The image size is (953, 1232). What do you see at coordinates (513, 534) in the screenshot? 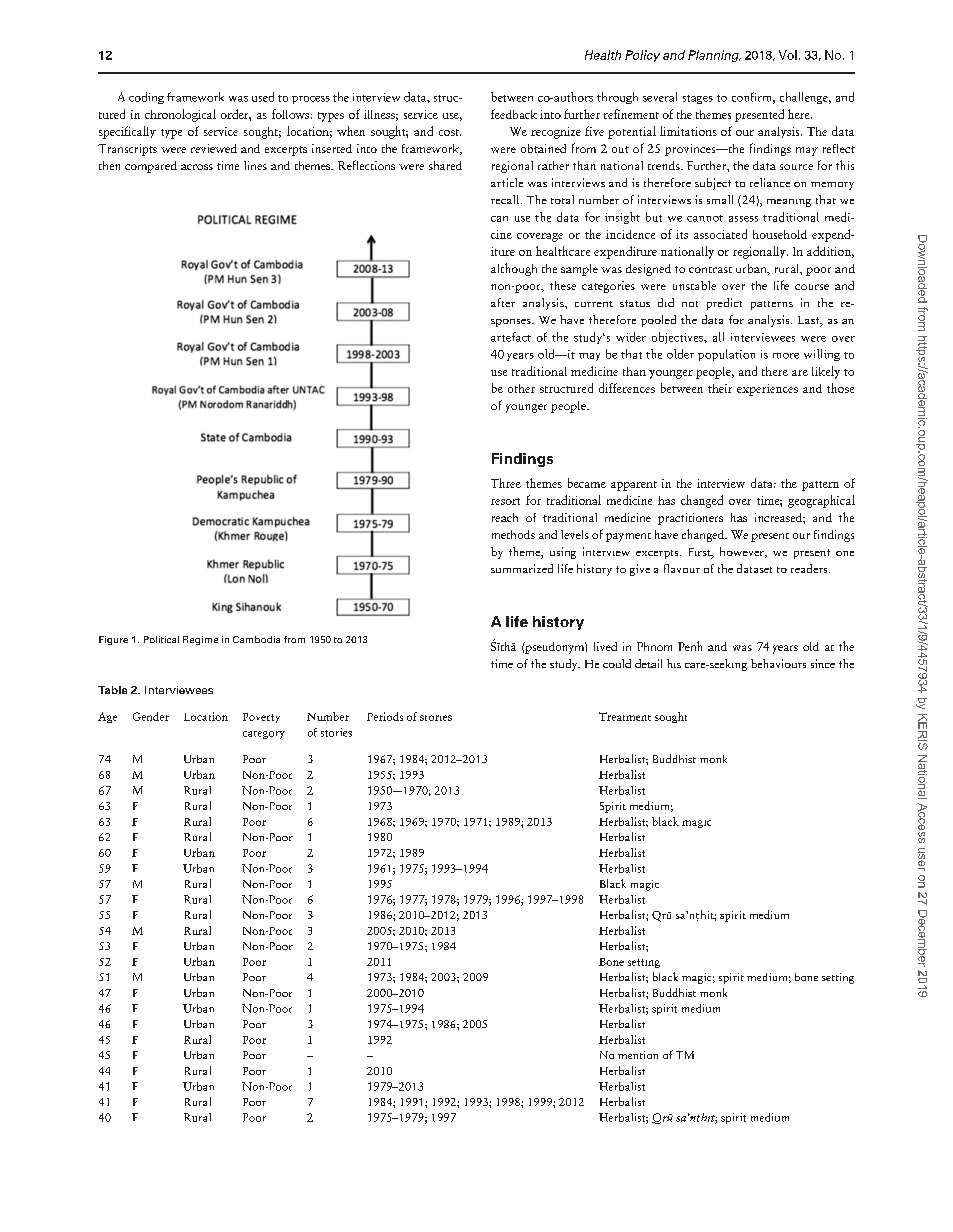
I see `methods` at bounding box center [513, 534].
